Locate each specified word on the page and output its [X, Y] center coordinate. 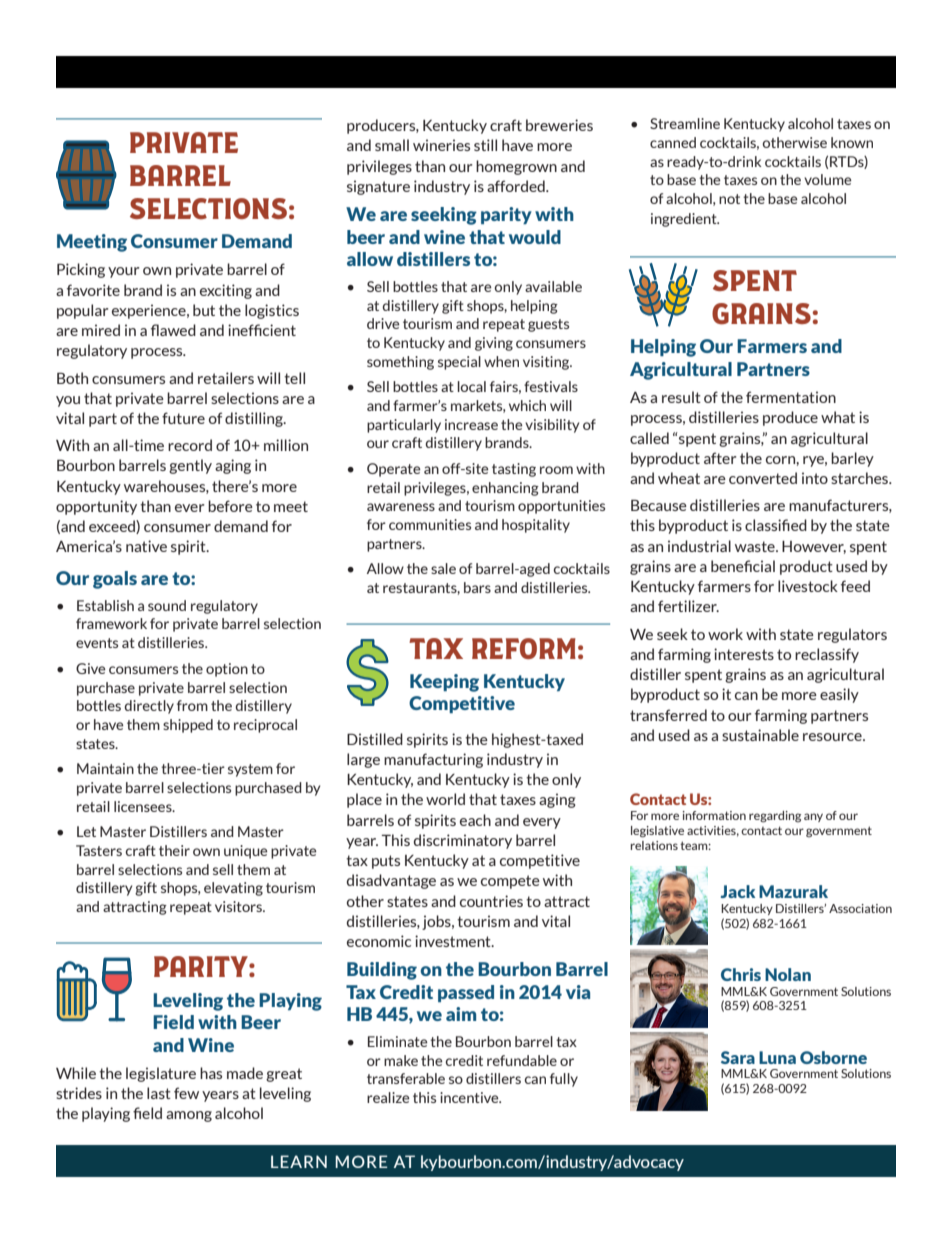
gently [190, 466]
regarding [775, 817]
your [124, 272]
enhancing [505, 489]
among [189, 1116]
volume [828, 179]
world [445, 799]
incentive [470, 1097]
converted [763, 478]
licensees [144, 806]
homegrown [516, 167]
